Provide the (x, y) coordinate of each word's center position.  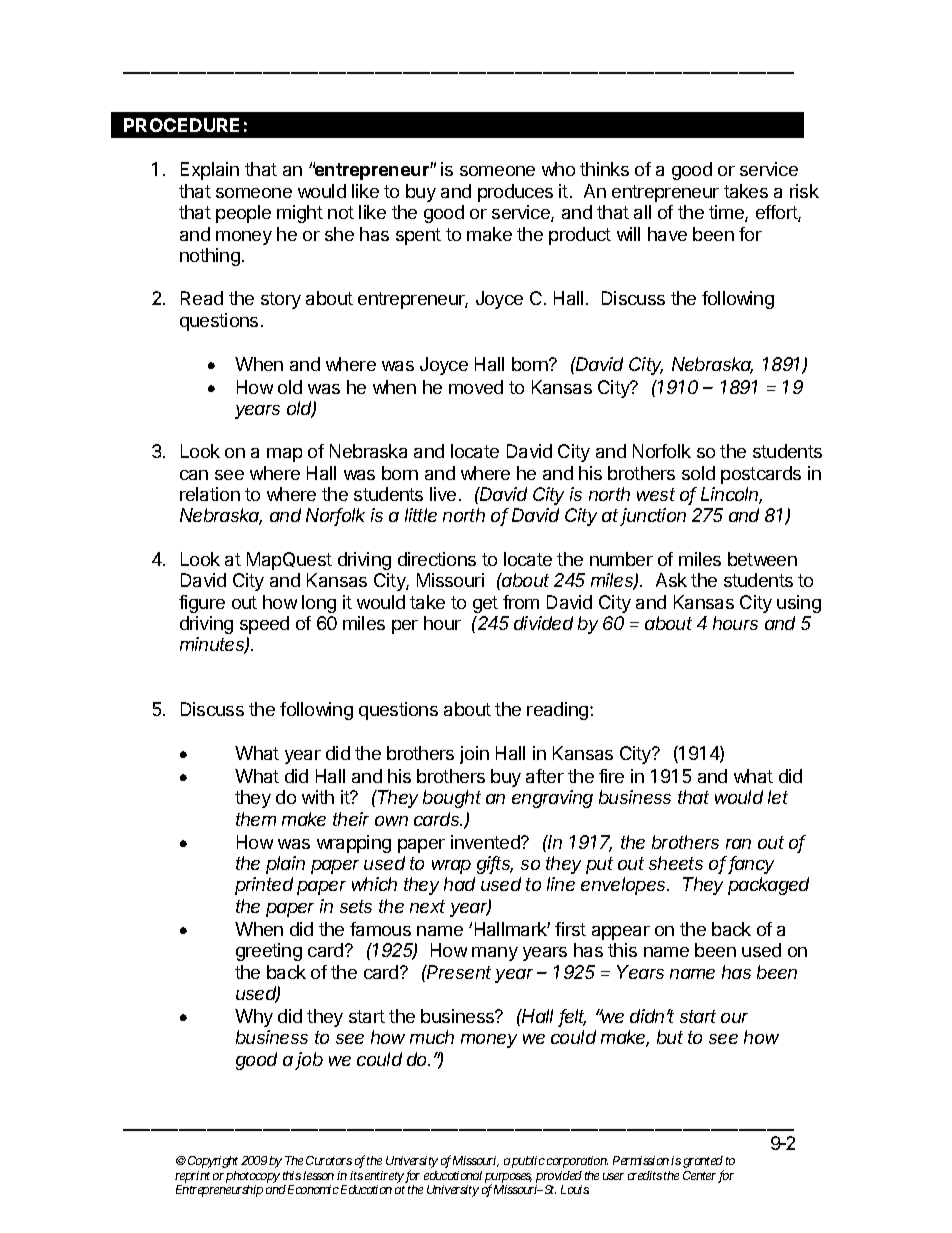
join (474, 755)
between (762, 559)
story (281, 300)
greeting (269, 952)
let (778, 797)
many (495, 954)
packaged (768, 886)
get (485, 604)
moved (476, 387)
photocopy (253, 1177)
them (256, 819)
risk (804, 191)
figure (202, 604)
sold (698, 473)
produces (515, 193)
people (243, 214)
